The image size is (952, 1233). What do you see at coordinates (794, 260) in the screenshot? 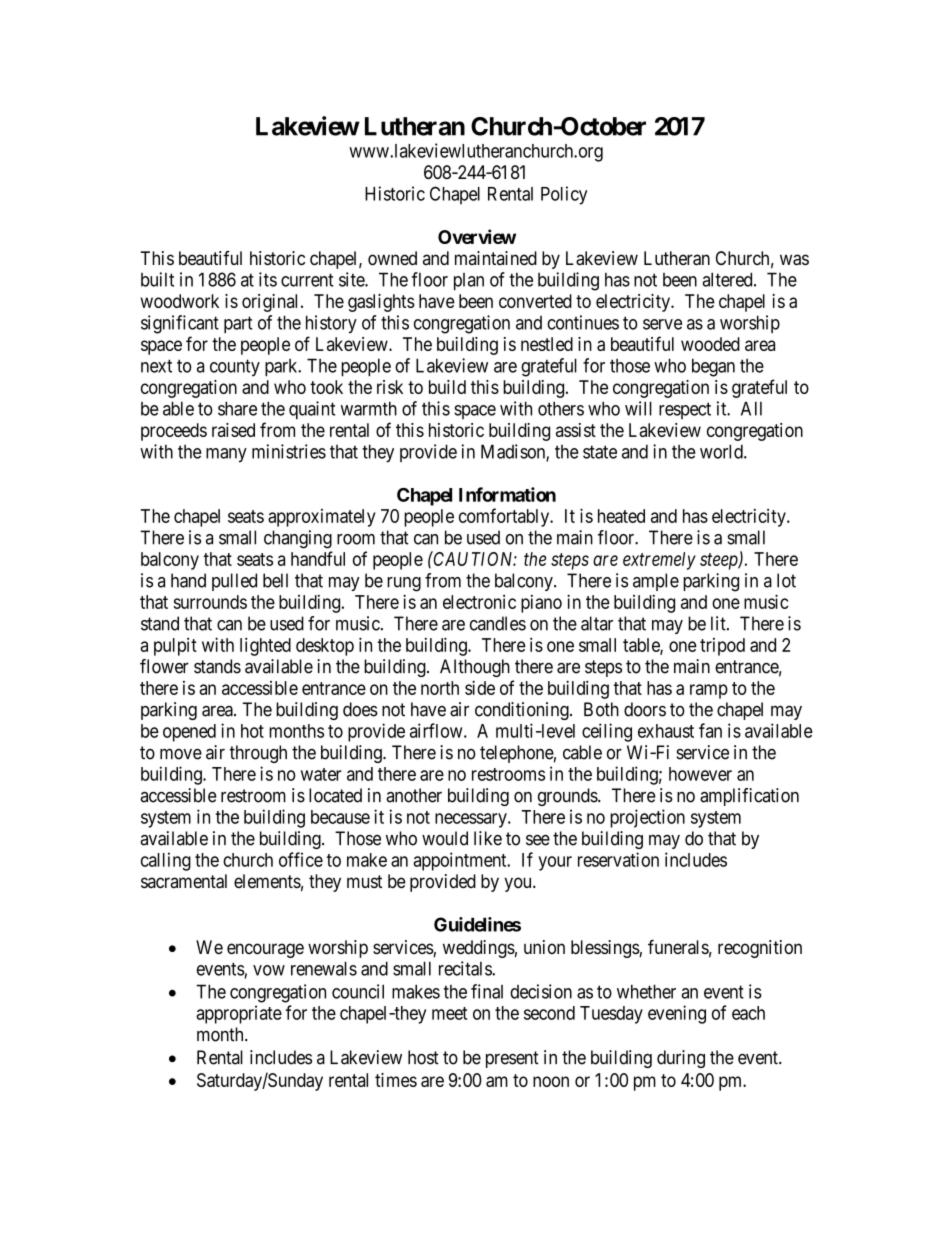
I see `was` at bounding box center [794, 260].
